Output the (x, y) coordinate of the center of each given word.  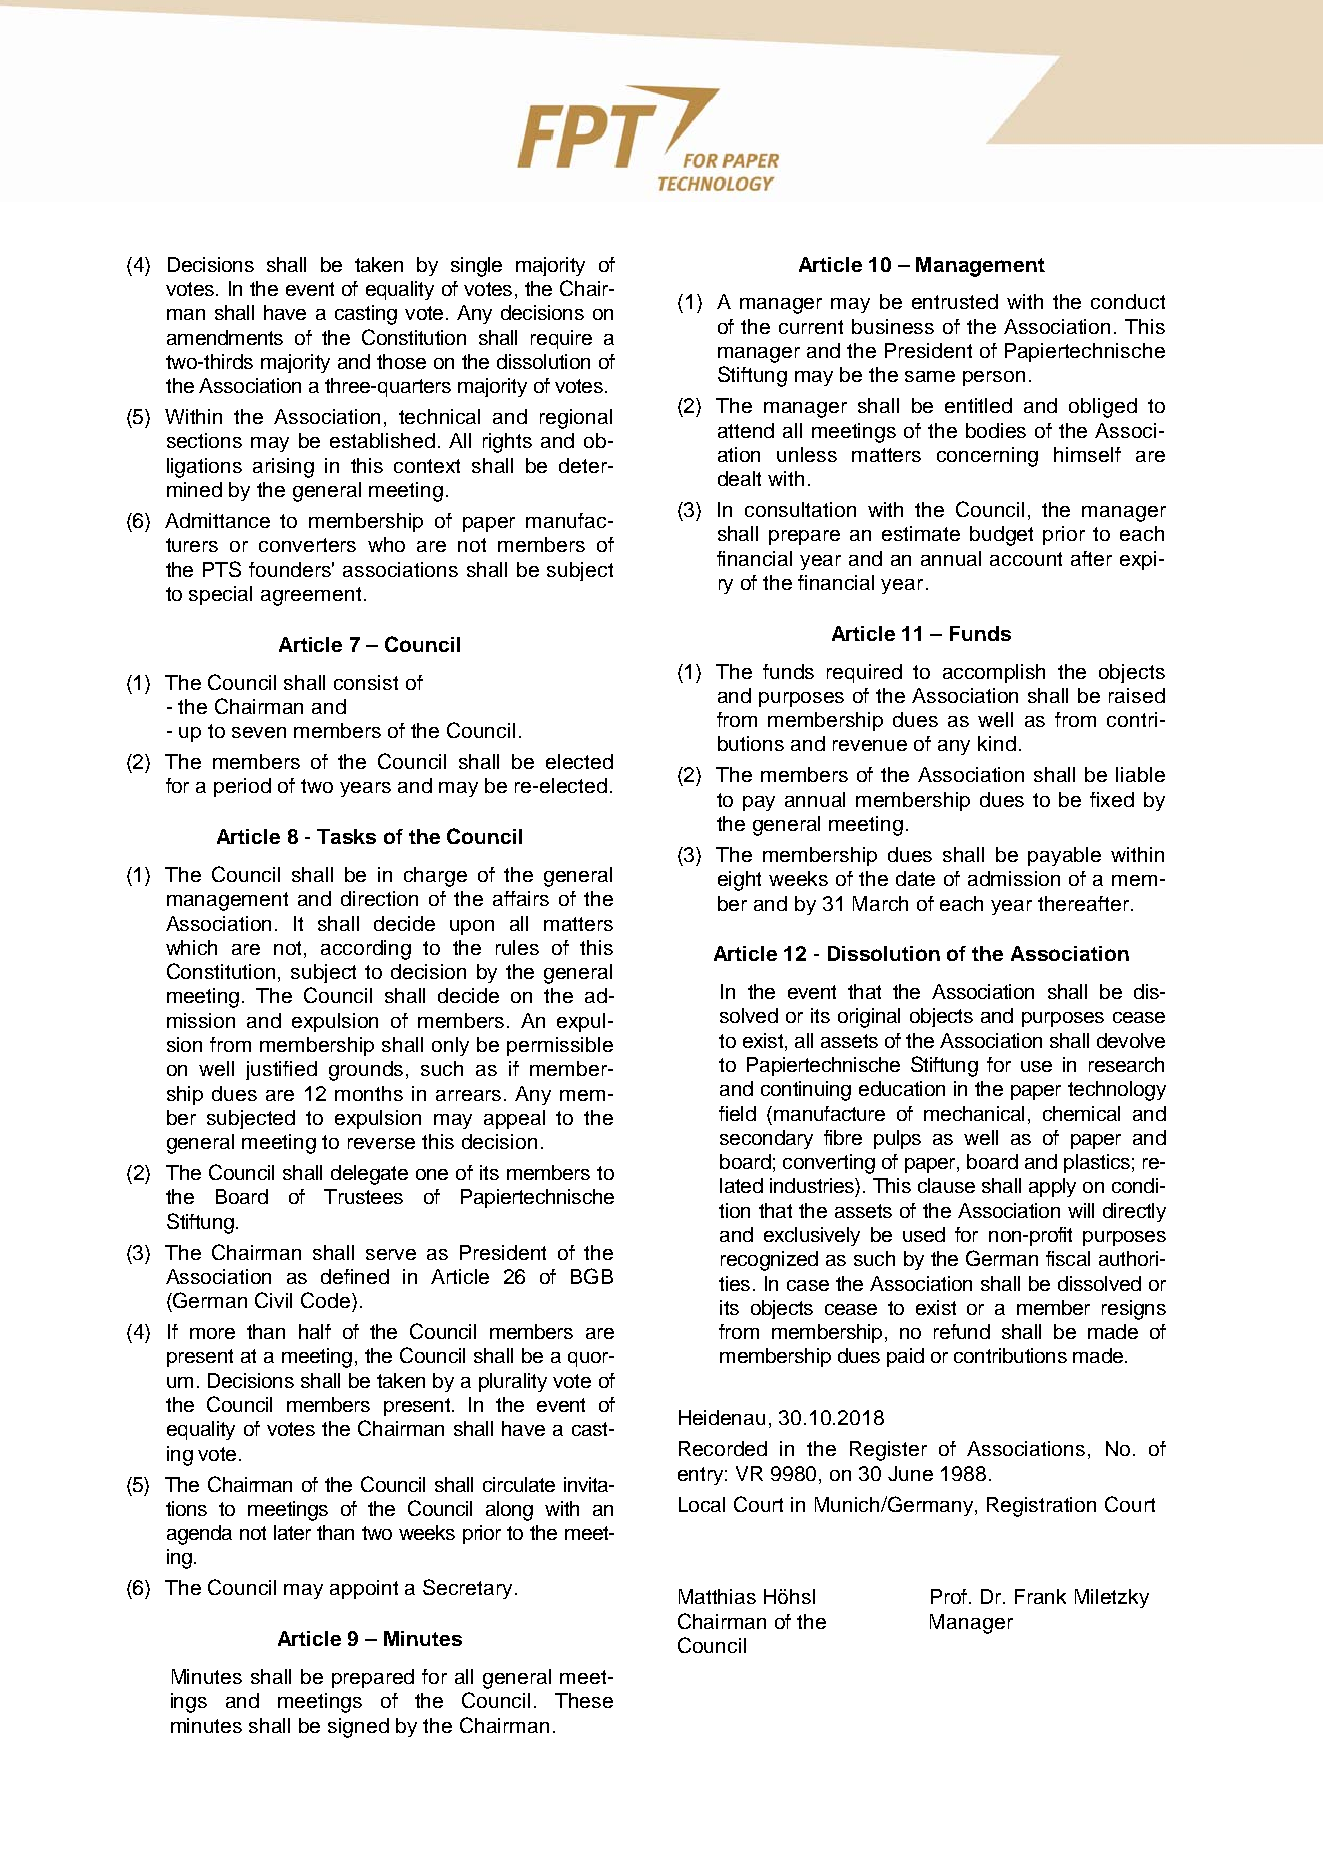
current (811, 327)
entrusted (955, 301)
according (366, 950)
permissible (560, 1046)
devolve (1131, 1040)
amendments (225, 337)
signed (358, 1728)
